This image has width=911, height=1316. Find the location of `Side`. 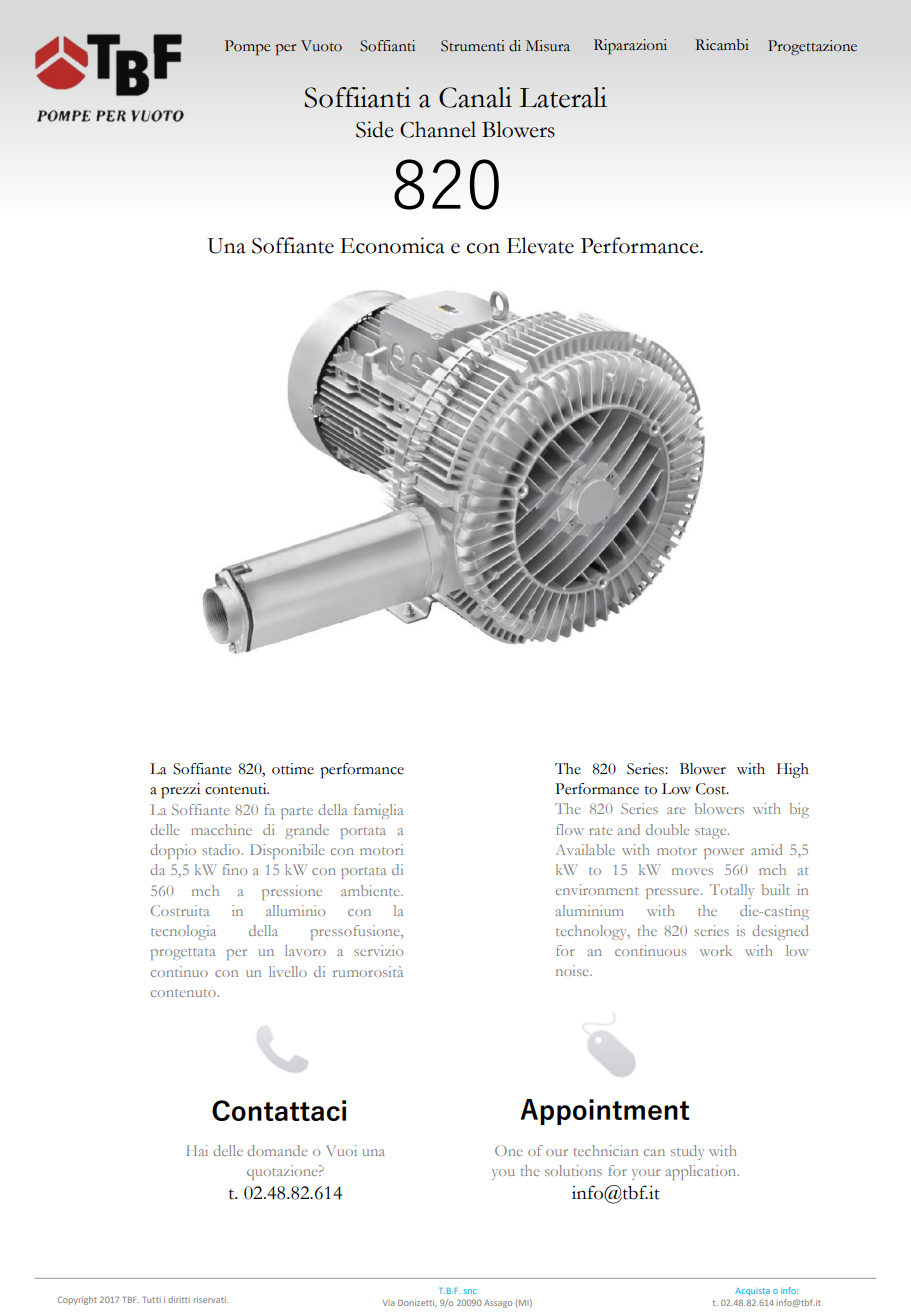

Side is located at coordinates (375, 129).
